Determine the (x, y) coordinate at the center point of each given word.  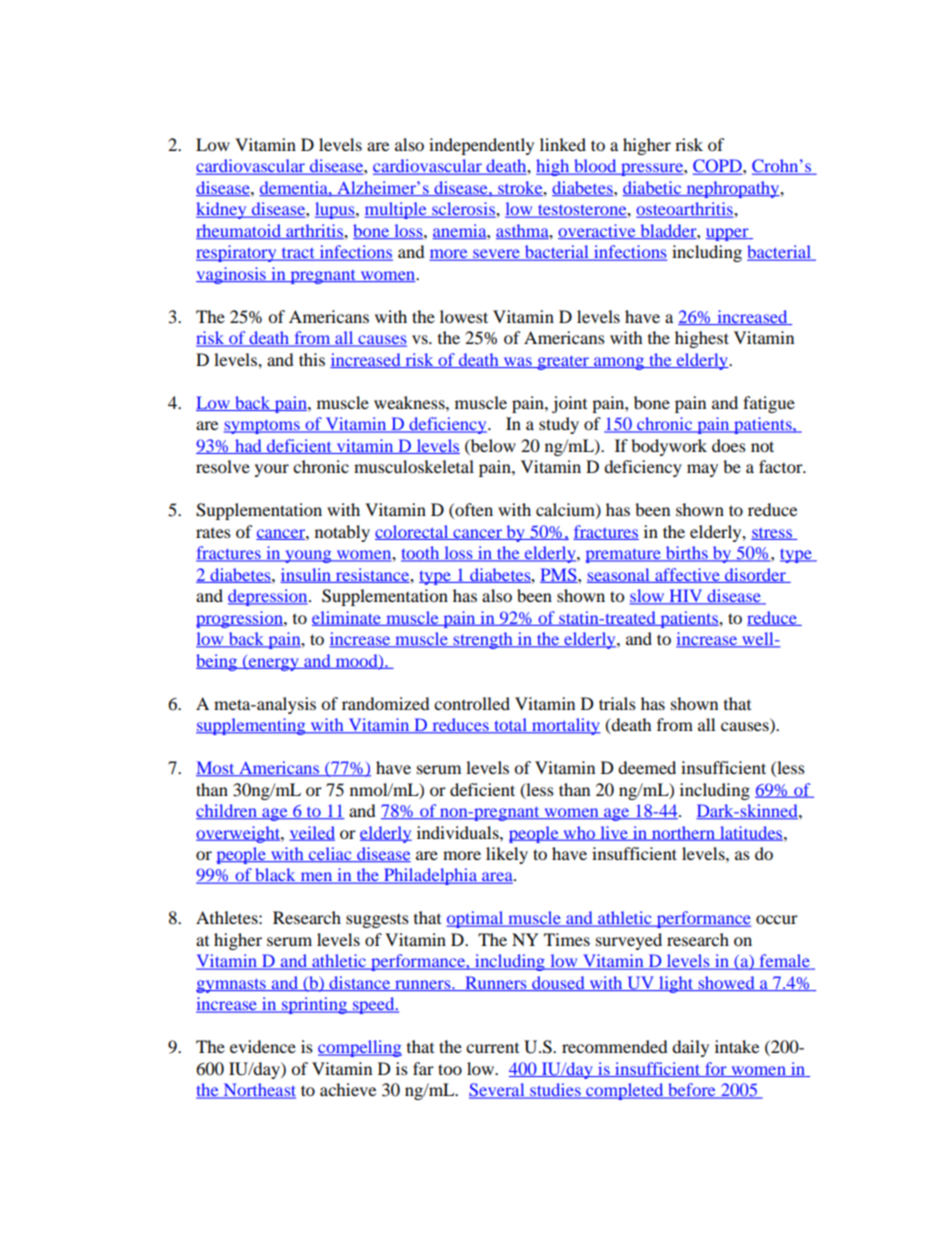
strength (483, 640)
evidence (263, 1046)
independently (481, 146)
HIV (686, 597)
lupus (336, 210)
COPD (718, 167)
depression (269, 597)
